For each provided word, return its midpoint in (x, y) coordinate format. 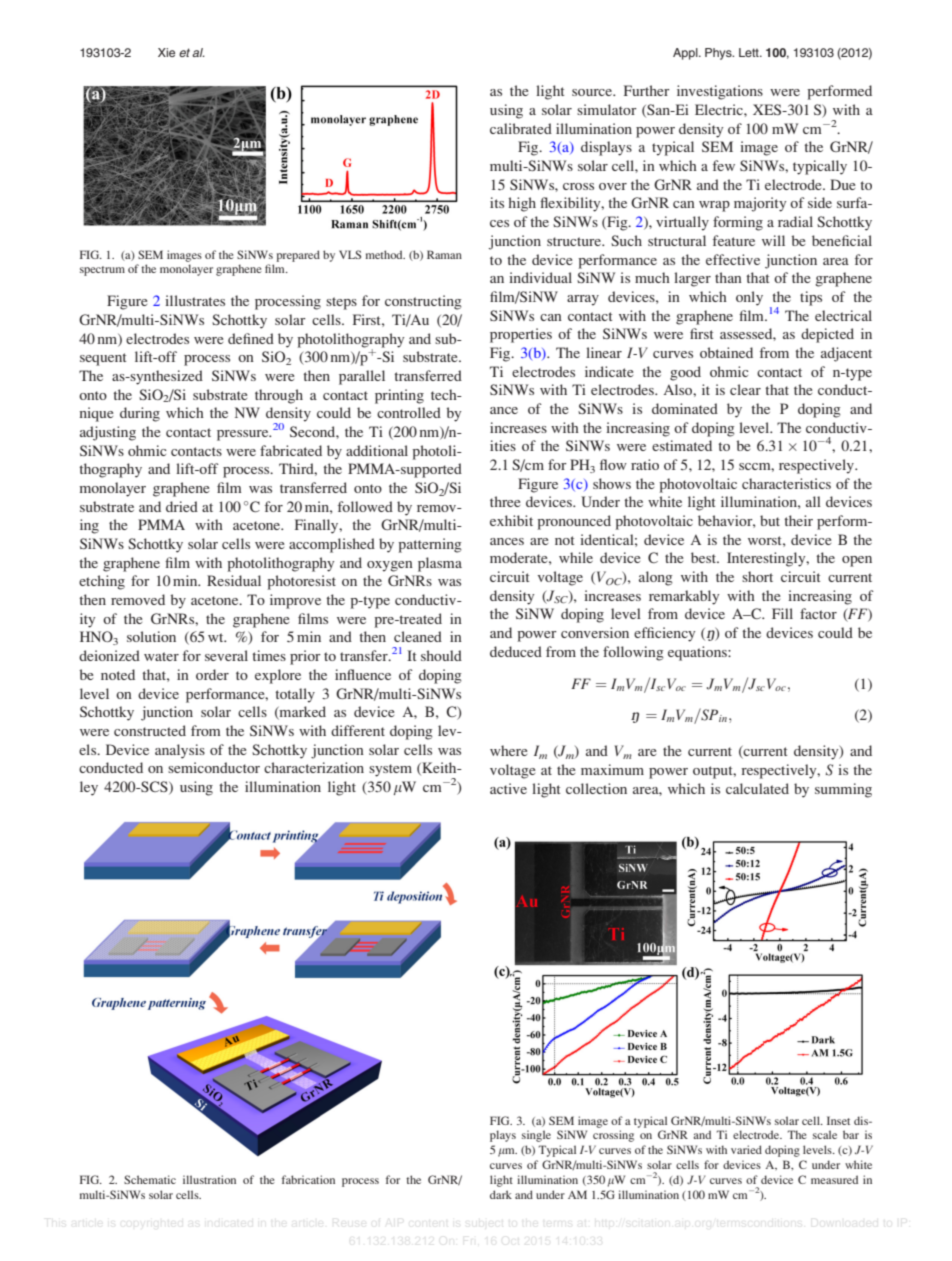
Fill (782, 613)
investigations (720, 92)
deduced (516, 651)
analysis (180, 751)
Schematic (150, 1179)
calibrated (521, 128)
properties (521, 335)
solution (151, 636)
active (508, 788)
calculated (757, 788)
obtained (726, 352)
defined (251, 338)
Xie (166, 52)
